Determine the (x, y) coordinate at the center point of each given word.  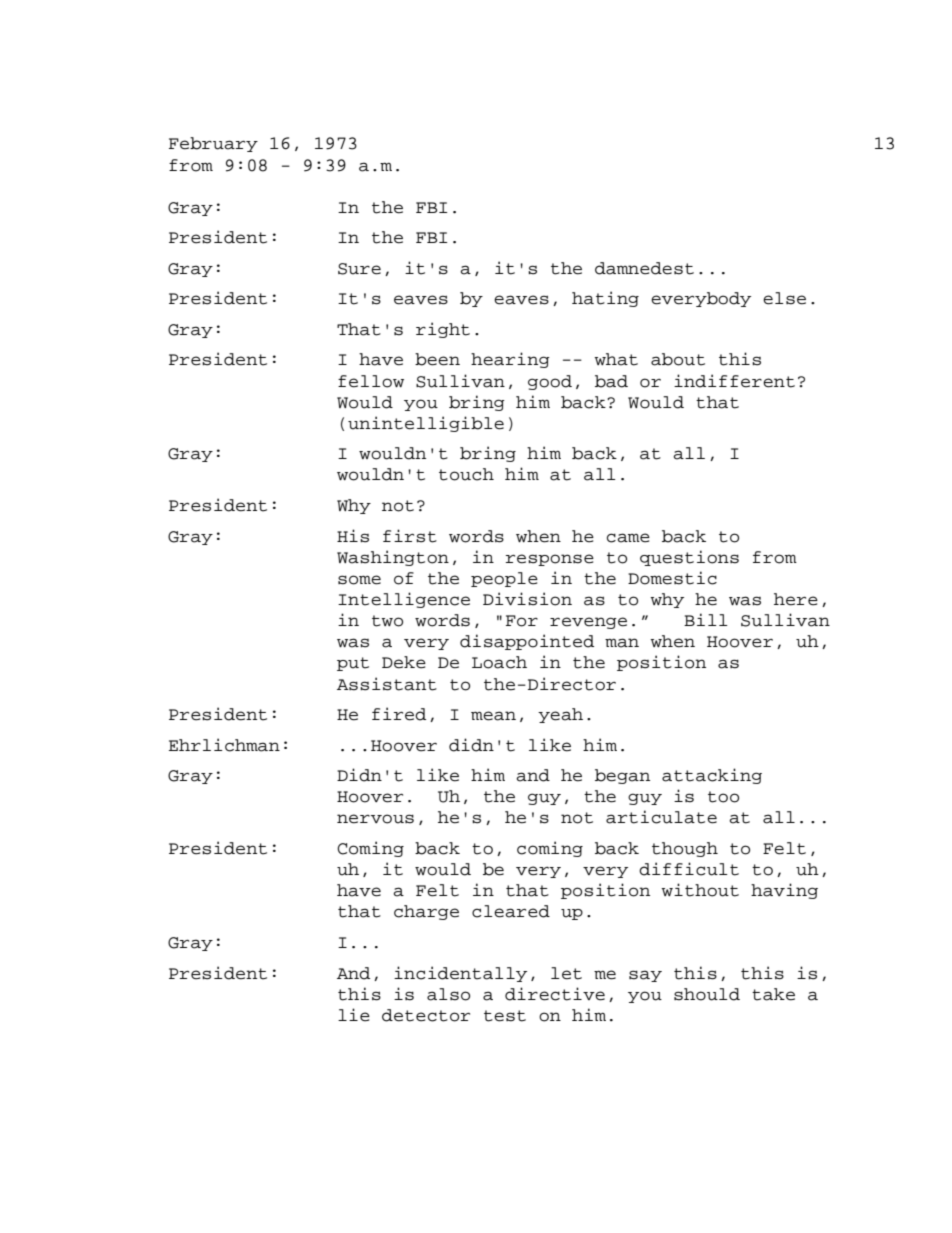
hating (605, 299)
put (353, 664)
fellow (371, 381)
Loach (499, 662)
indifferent (734, 381)
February (213, 144)
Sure (359, 269)
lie (354, 1015)
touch (466, 474)
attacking (712, 776)
